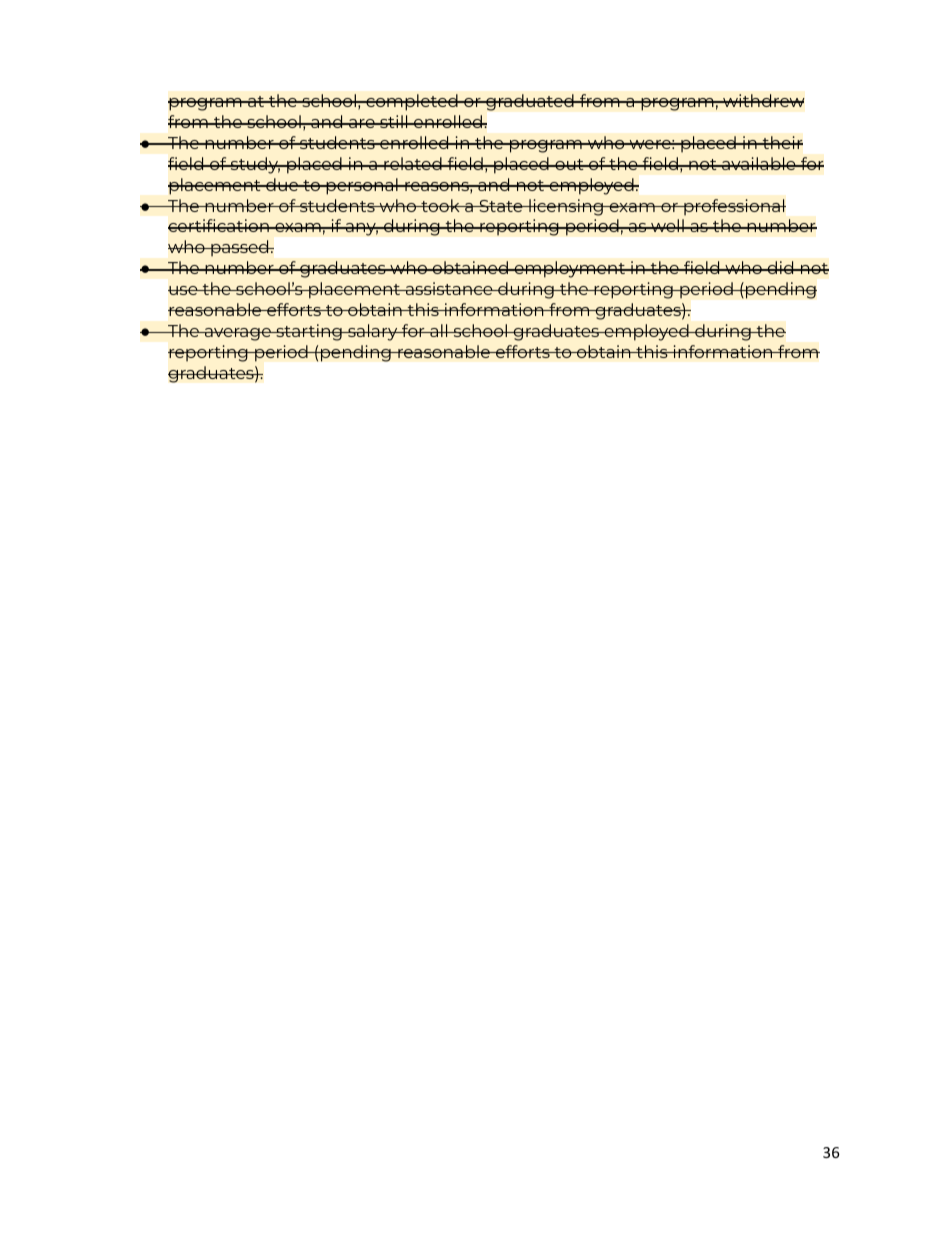 The image size is (952, 1233). What do you see at coordinates (240, 248) in the image?
I see `passed` at bounding box center [240, 248].
